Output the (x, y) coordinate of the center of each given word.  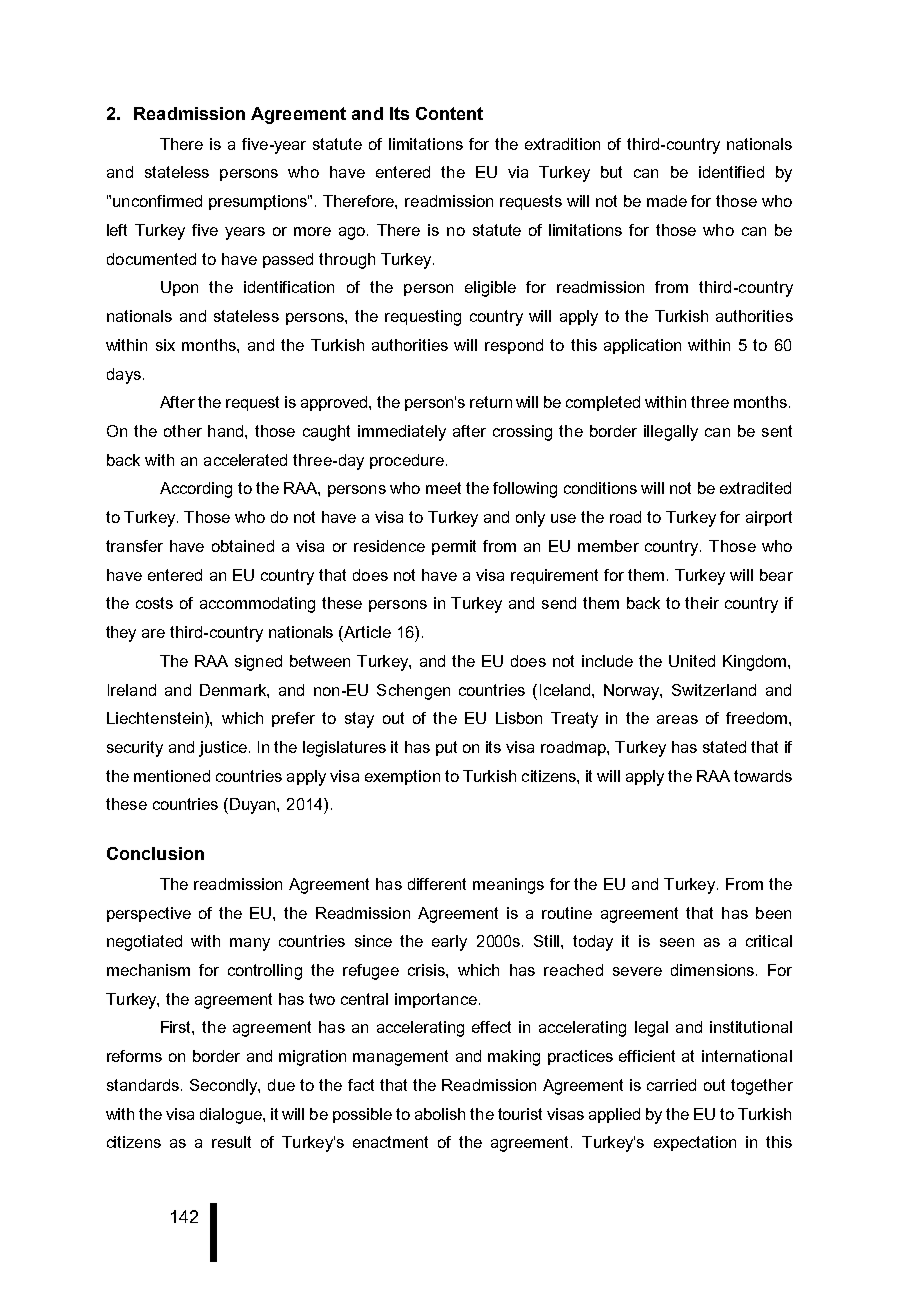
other (183, 431)
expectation (695, 1143)
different (437, 884)
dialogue (232, 1116)
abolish (440, 1114)
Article (366, 632)
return (491, 402)
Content (449, 113)
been (773, 913)
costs (154, 603)
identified (731, 172)
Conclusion (155, 853)
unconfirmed (157, 201)
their (702, 603)
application (642, 346)
